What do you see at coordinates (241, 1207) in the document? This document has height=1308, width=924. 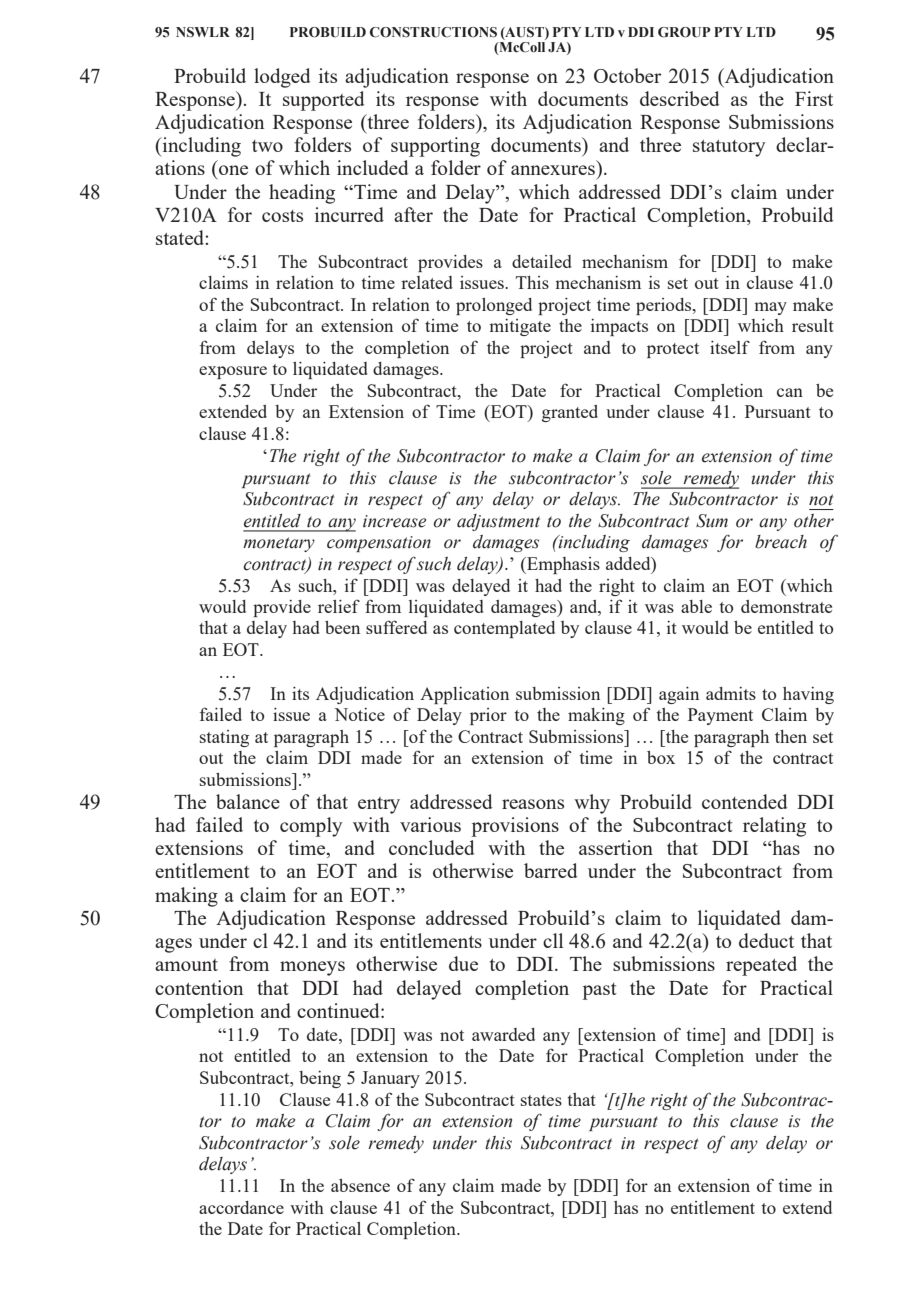 I see `accordance` at bounding box center [241, 1207].
